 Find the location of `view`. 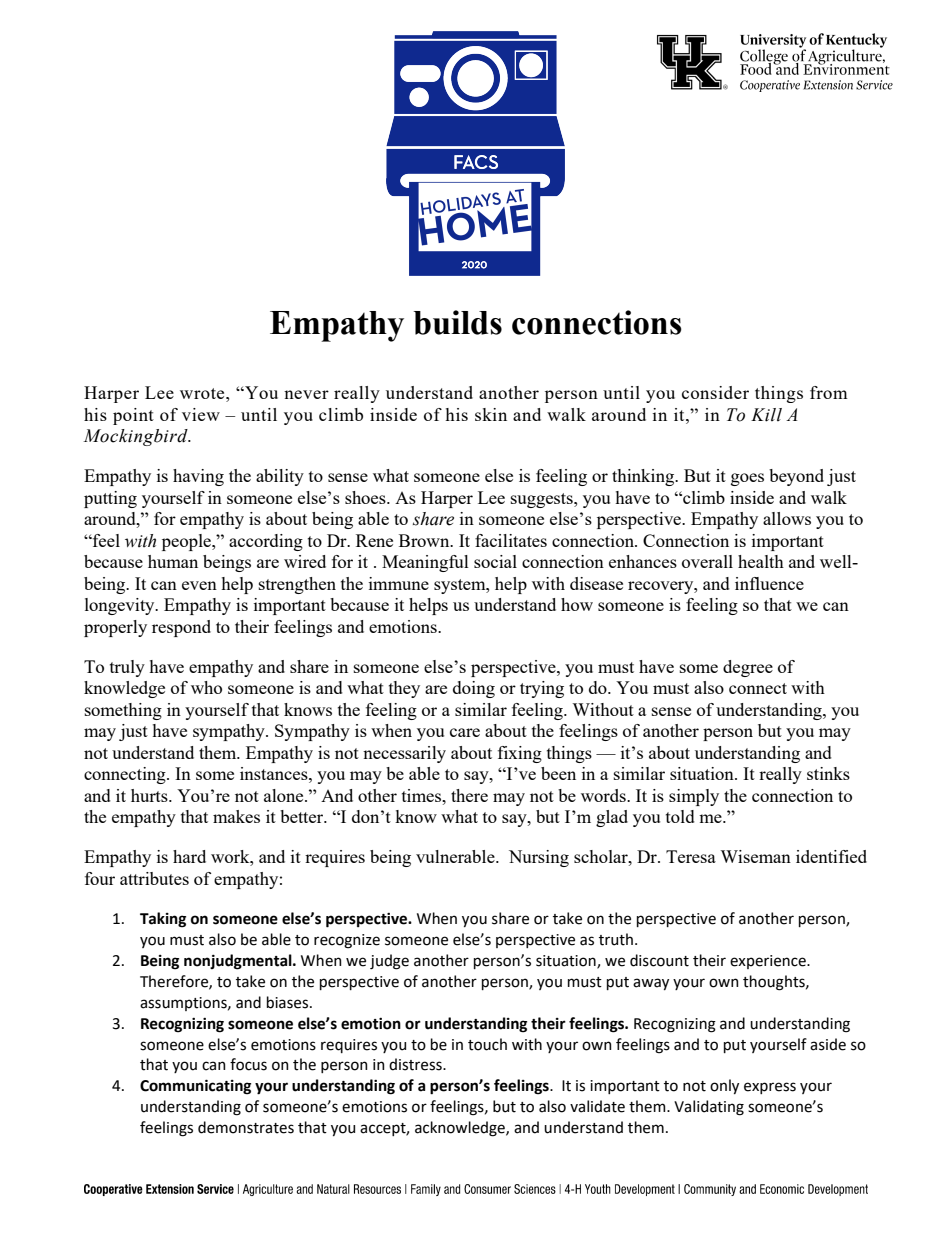

view is located at coordinates (201, 414).
